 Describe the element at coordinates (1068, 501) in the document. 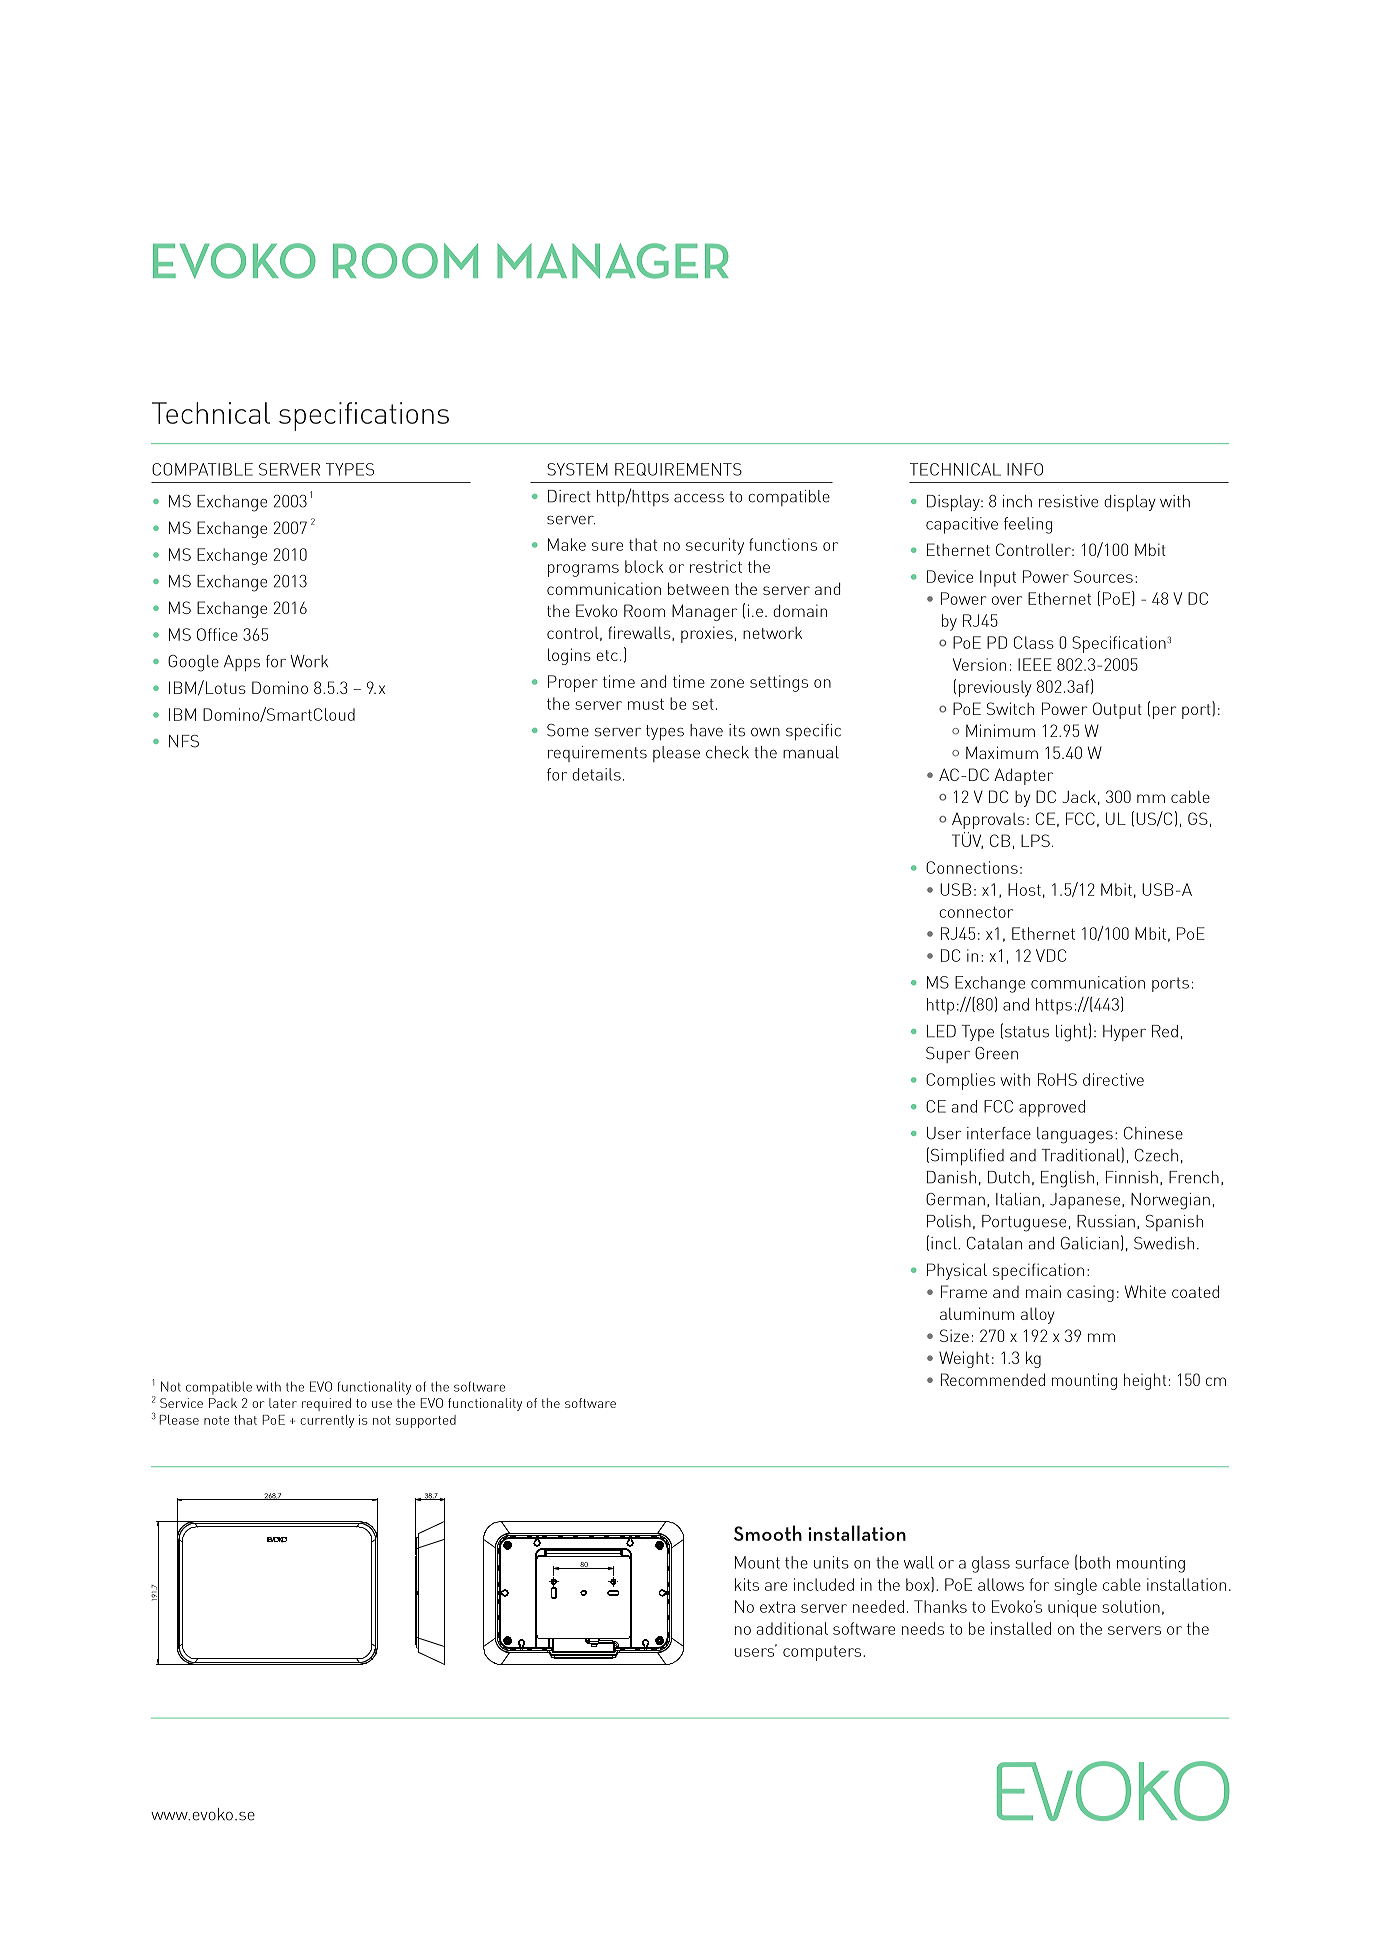

I see `resistive` at that location.
